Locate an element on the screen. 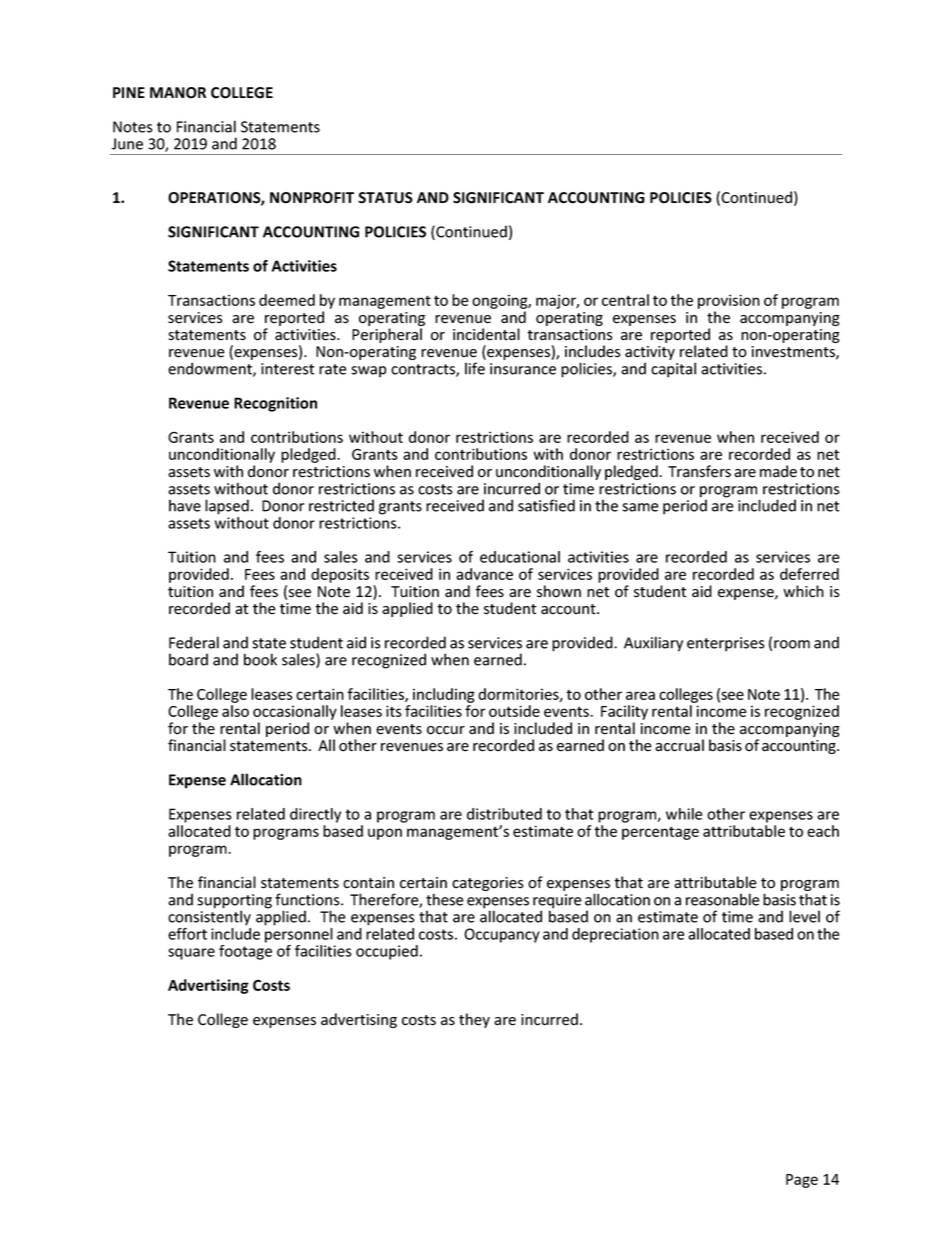 The height and width of the screenshot is (1233, 952). Page is located at coordinates (802, 1181).
